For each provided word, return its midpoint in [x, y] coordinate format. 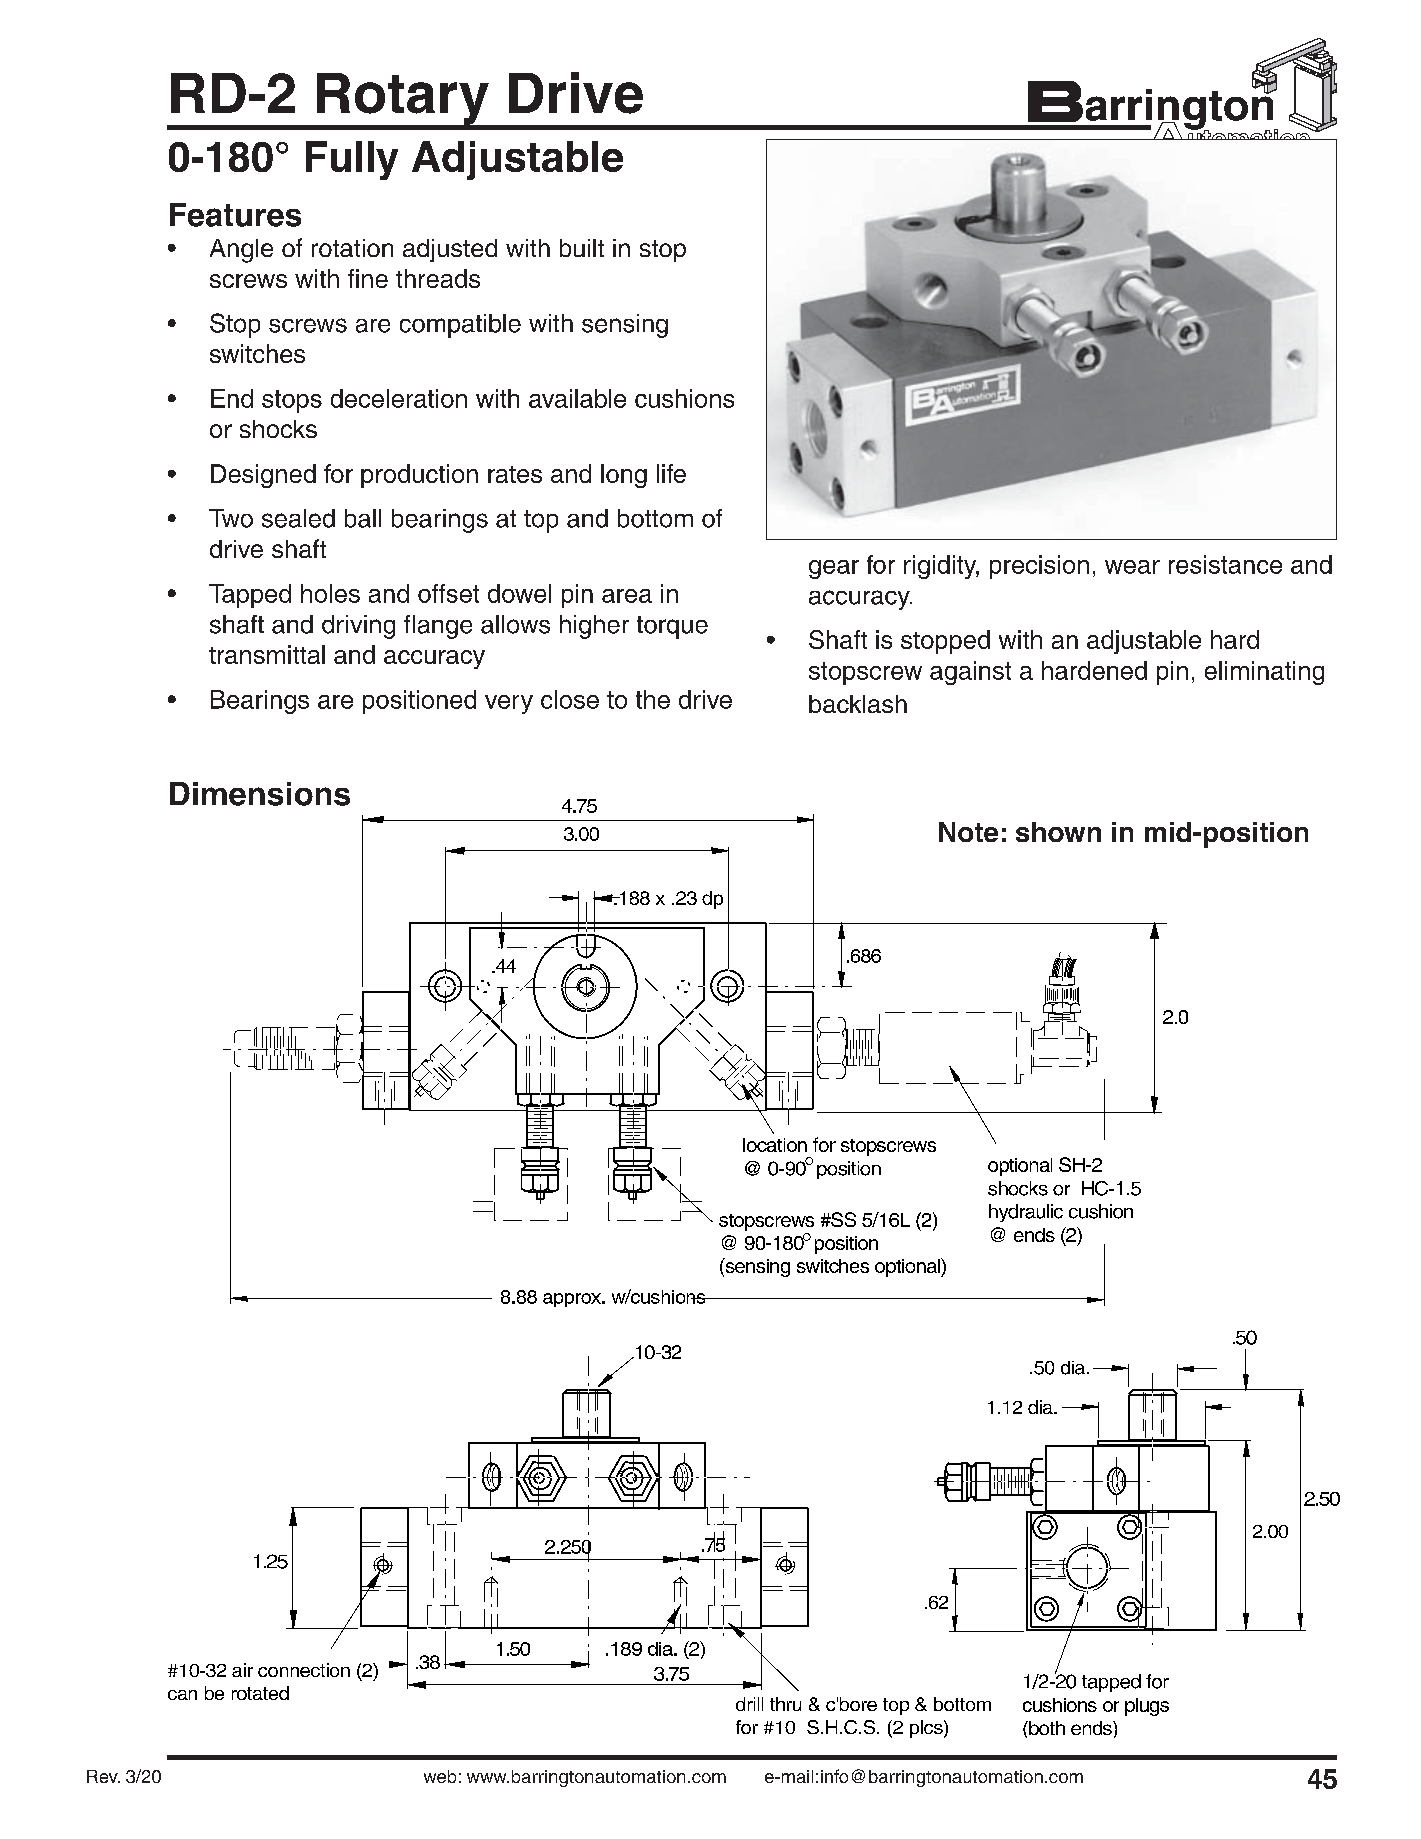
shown [1058, 832]
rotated [260, 1693]
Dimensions [260, 794]
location [775, 1145]
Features [235, 215]
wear [1132, 567]
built [582, 248]
